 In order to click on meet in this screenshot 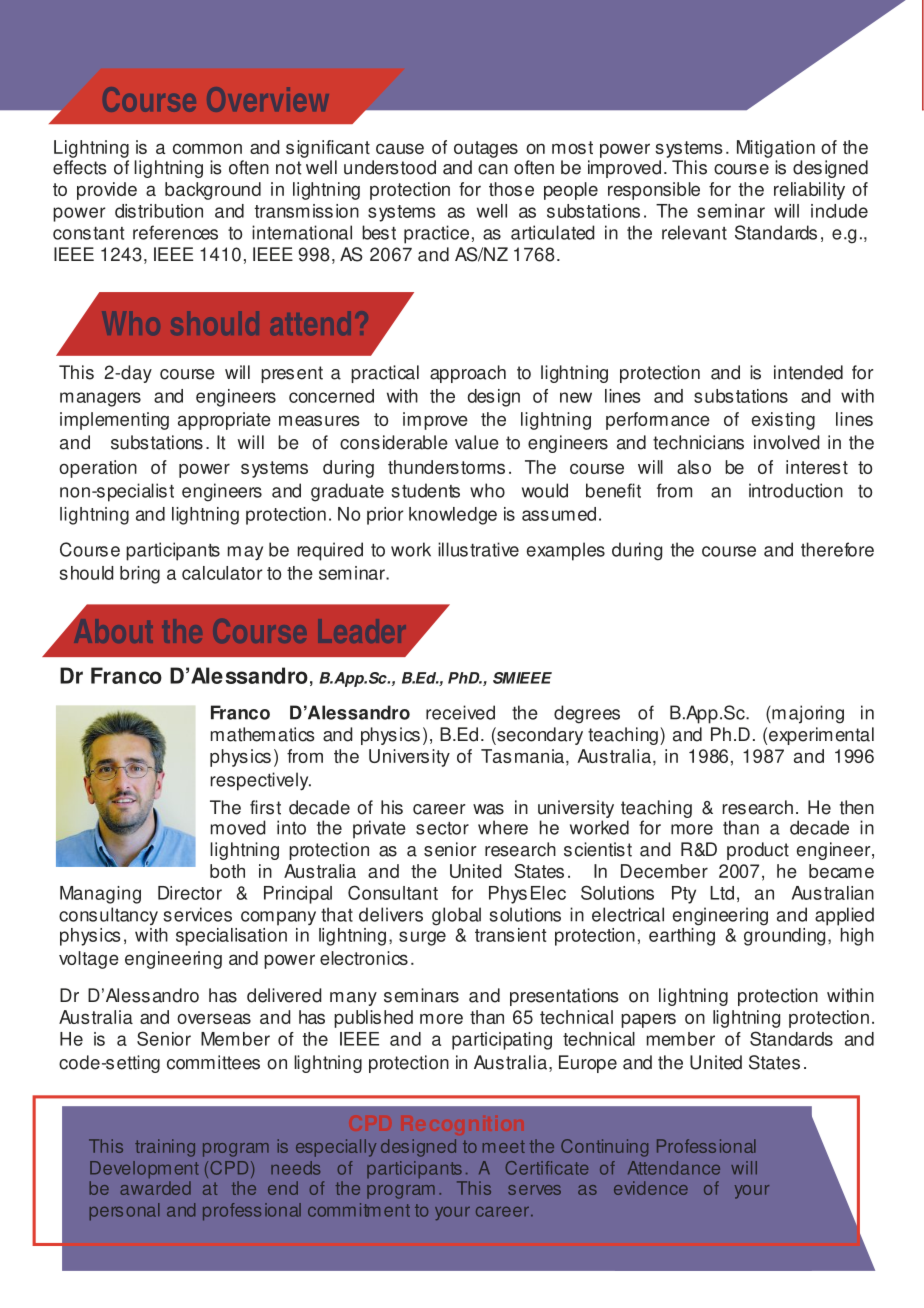, I will do `click(504, 1146)`.
